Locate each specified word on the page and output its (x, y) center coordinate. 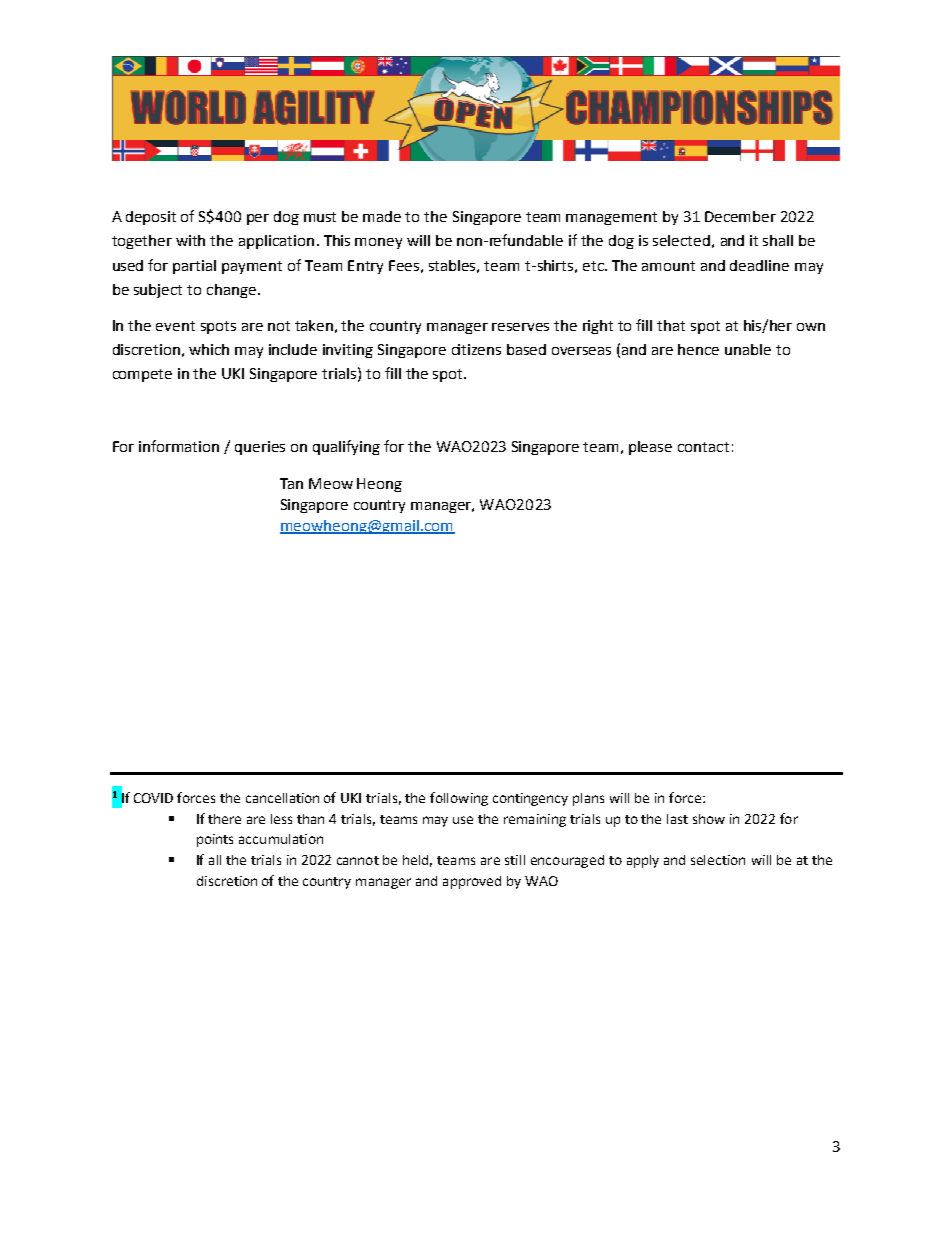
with (190, 240)
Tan (291, 483)
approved (472, 882)
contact (703, 447)
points (215, 840)
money (378, 243)
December (740, 216)
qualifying (346, 447)
